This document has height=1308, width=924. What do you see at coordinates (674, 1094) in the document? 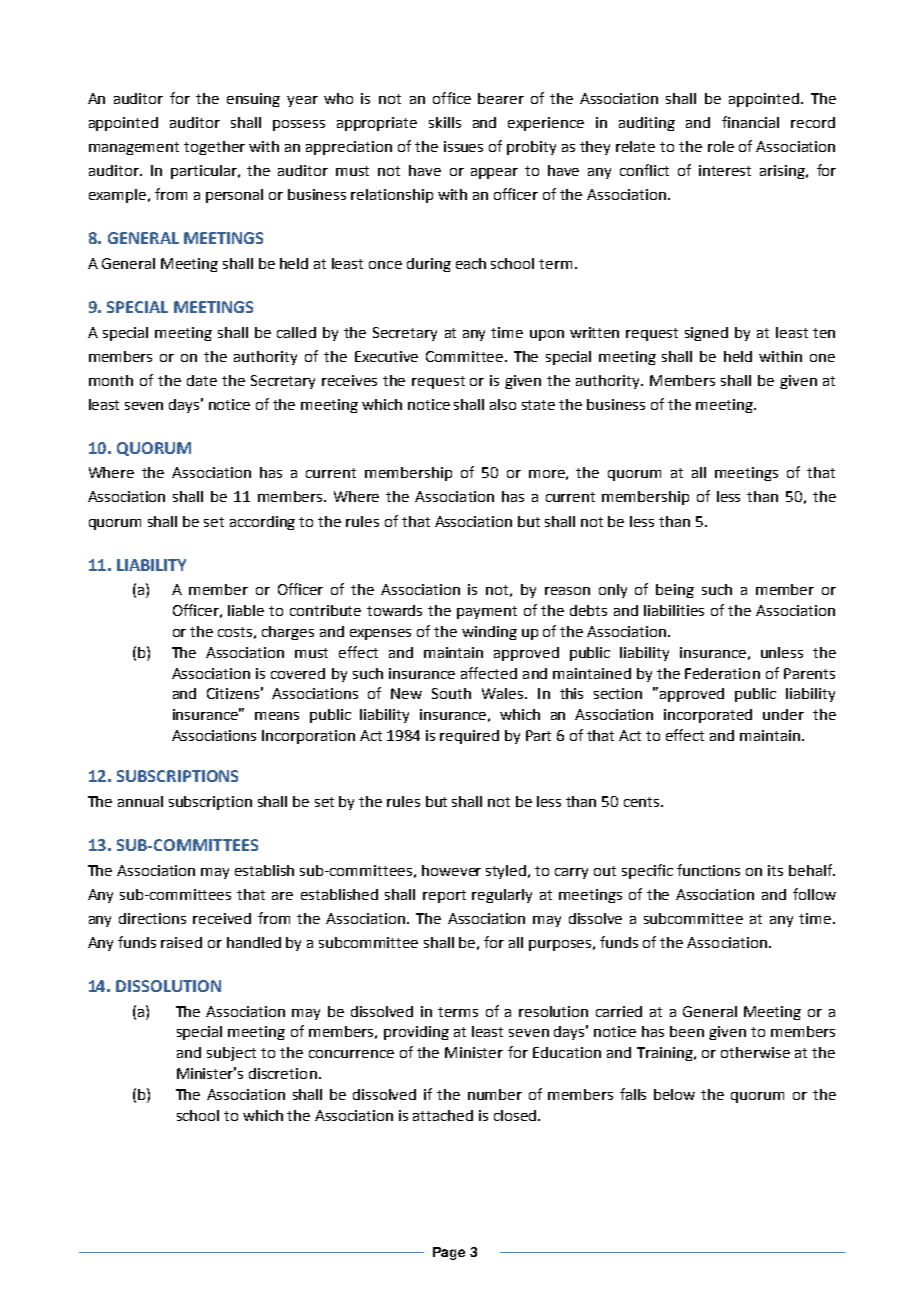
I see `below` at bounding box center [674, 1094].
